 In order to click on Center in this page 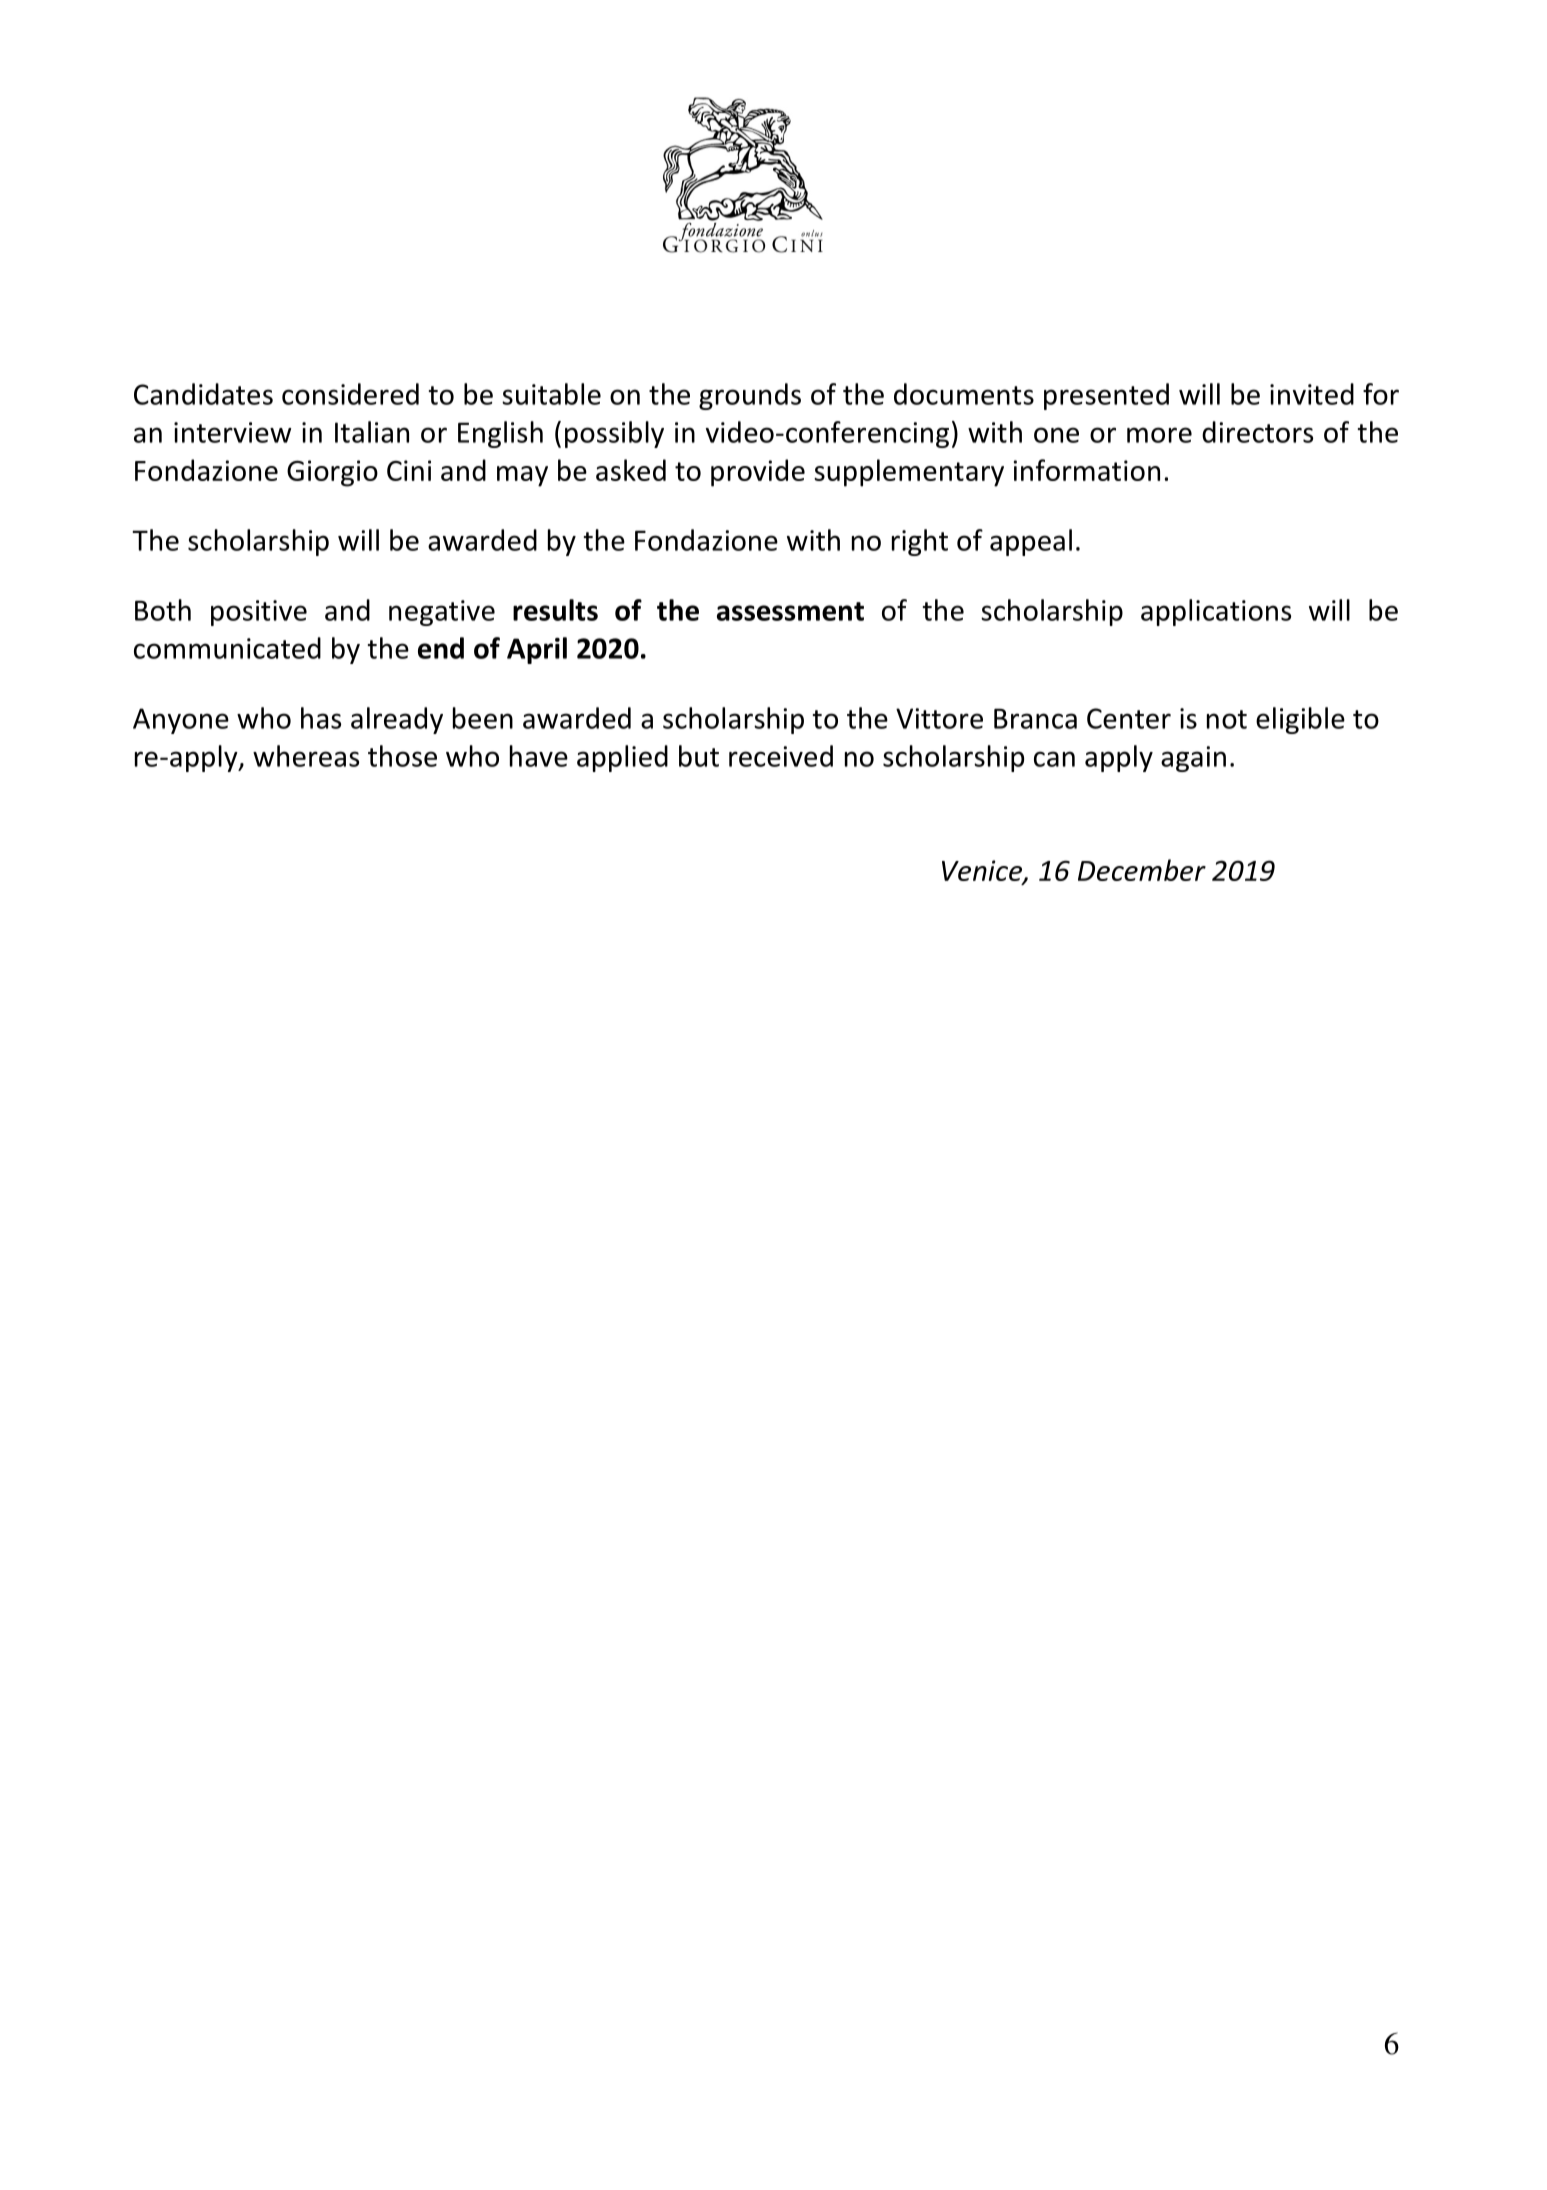, I will do `click(1129, 718)`.
